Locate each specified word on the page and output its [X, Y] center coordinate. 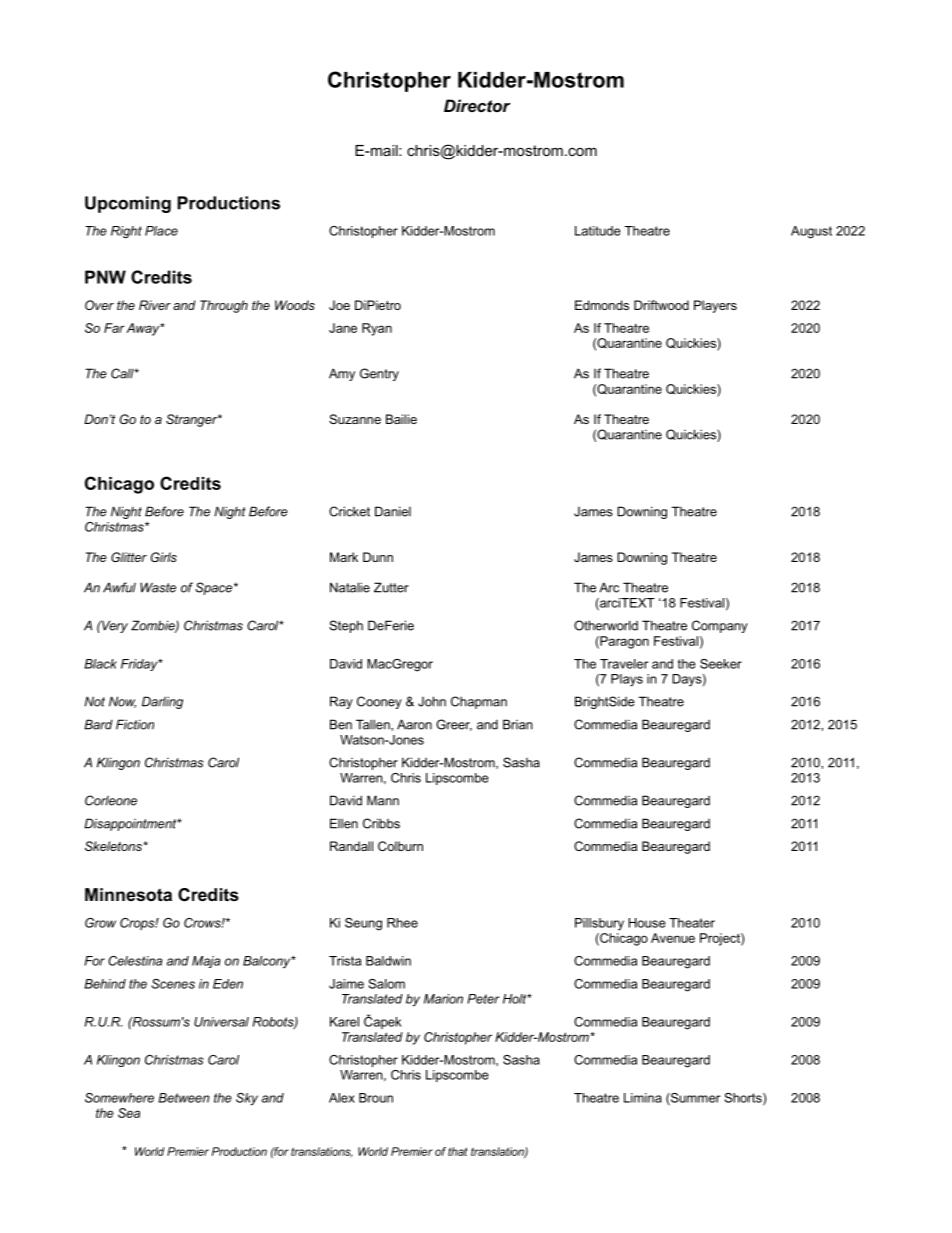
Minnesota [128, 894]
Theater [692, 923]
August [811, 232]
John [432, 701]
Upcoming [128, 204]
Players [715, 306]
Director [477, 105]
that [457, 1151]
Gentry [379, 374]
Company [720, 626]
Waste [158, 587]
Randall [351, 846]
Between [184, 1098]
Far [114, 328]
